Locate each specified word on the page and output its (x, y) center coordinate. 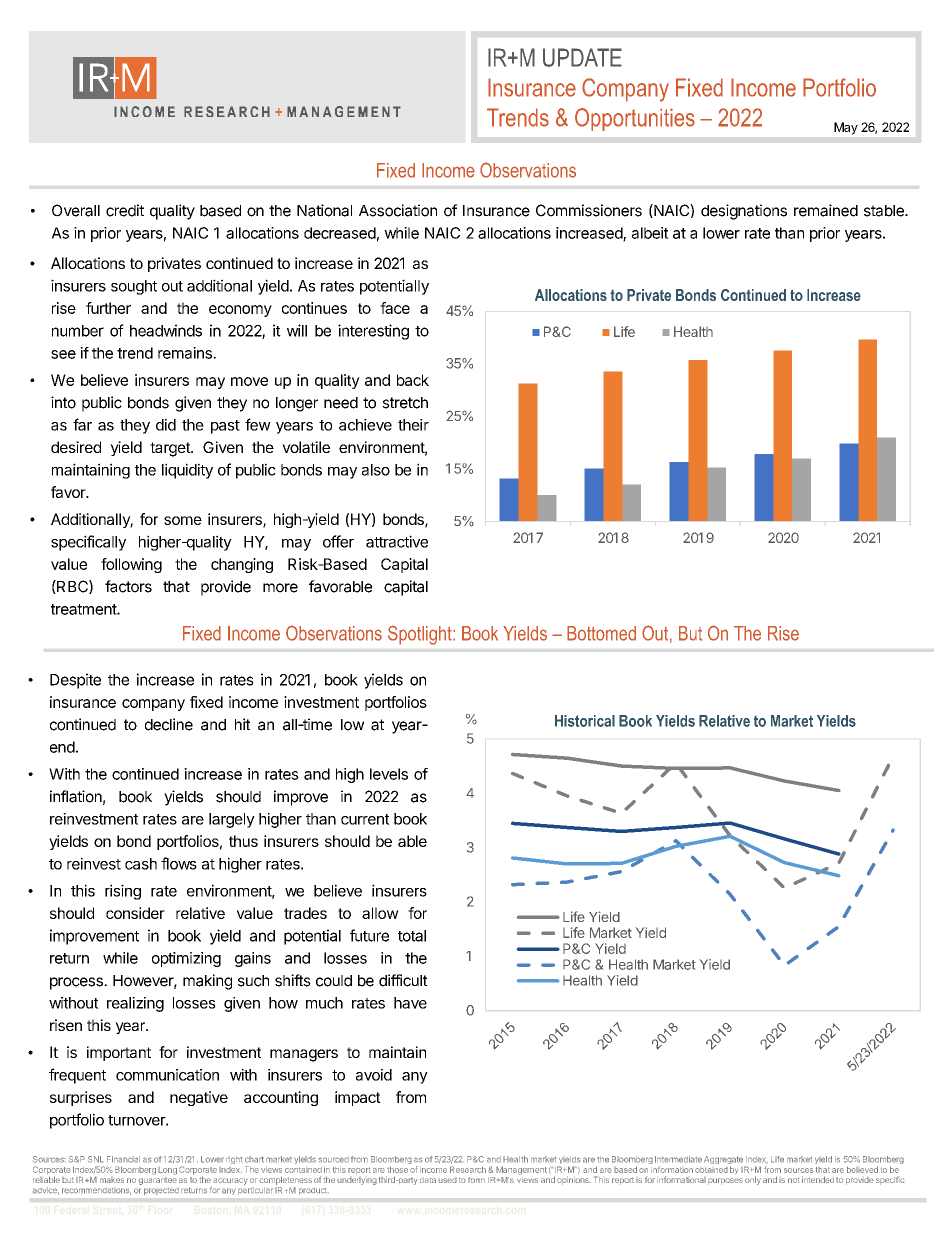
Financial (123, 1159)
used (447, 1180)
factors (128, 586)
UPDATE (582, 57)
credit (125, 210)
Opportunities (635, 119)
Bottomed (601, 633)
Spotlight (421, 635)
